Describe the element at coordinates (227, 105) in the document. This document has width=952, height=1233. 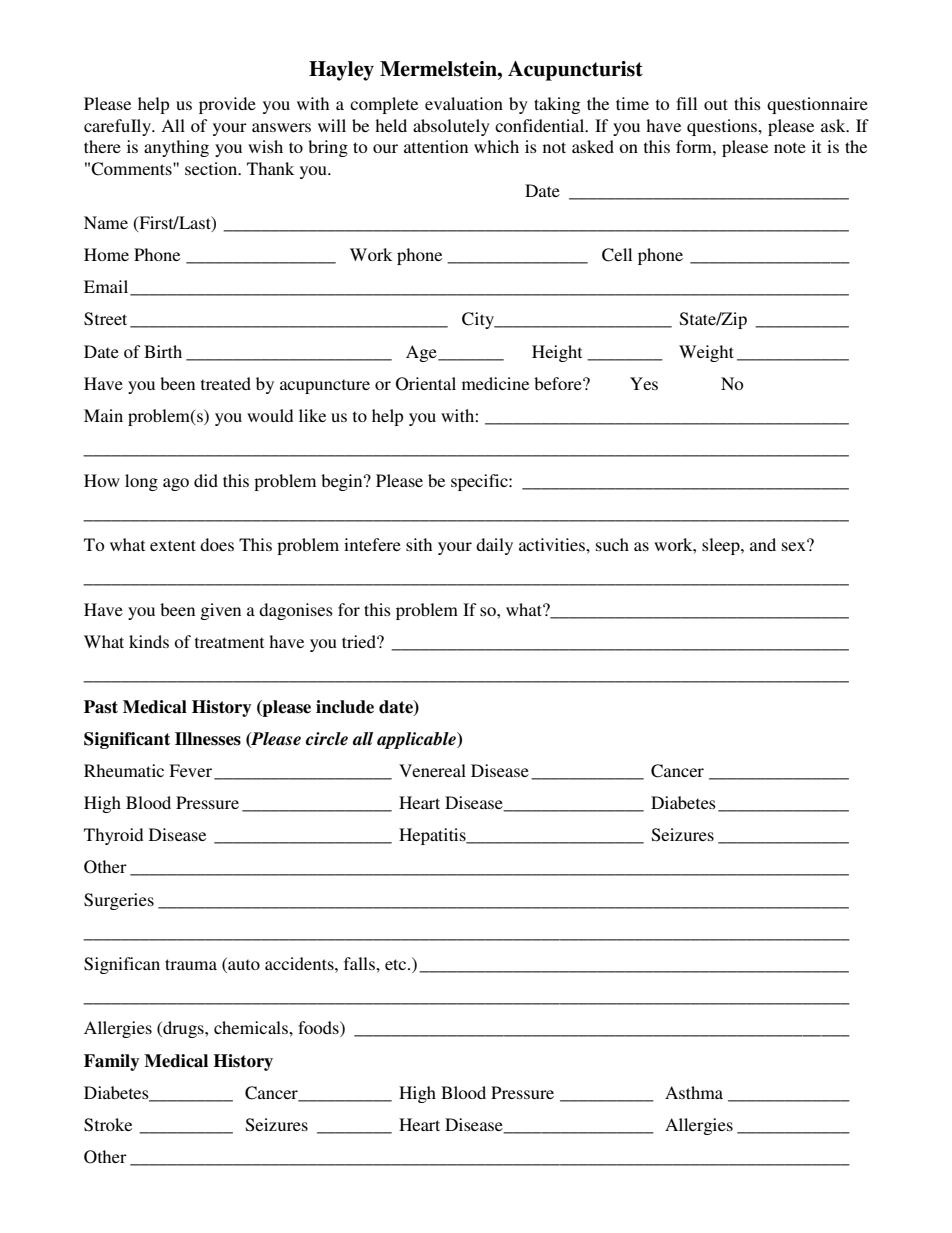
I see `provide` at that location.
